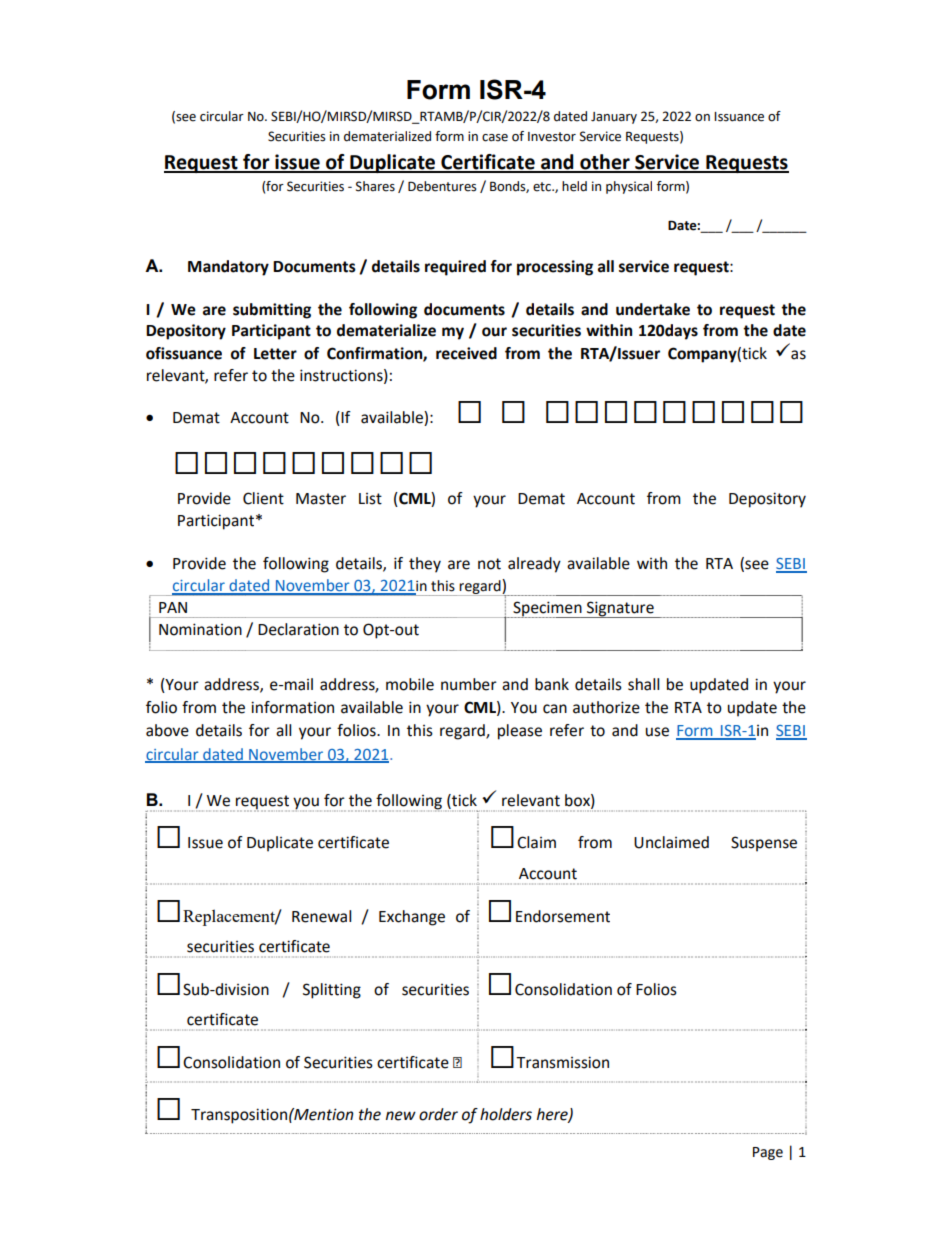  What do you see at coordinates (469, 684) in the page?
I see `number` at bounding box center [469, 684].
